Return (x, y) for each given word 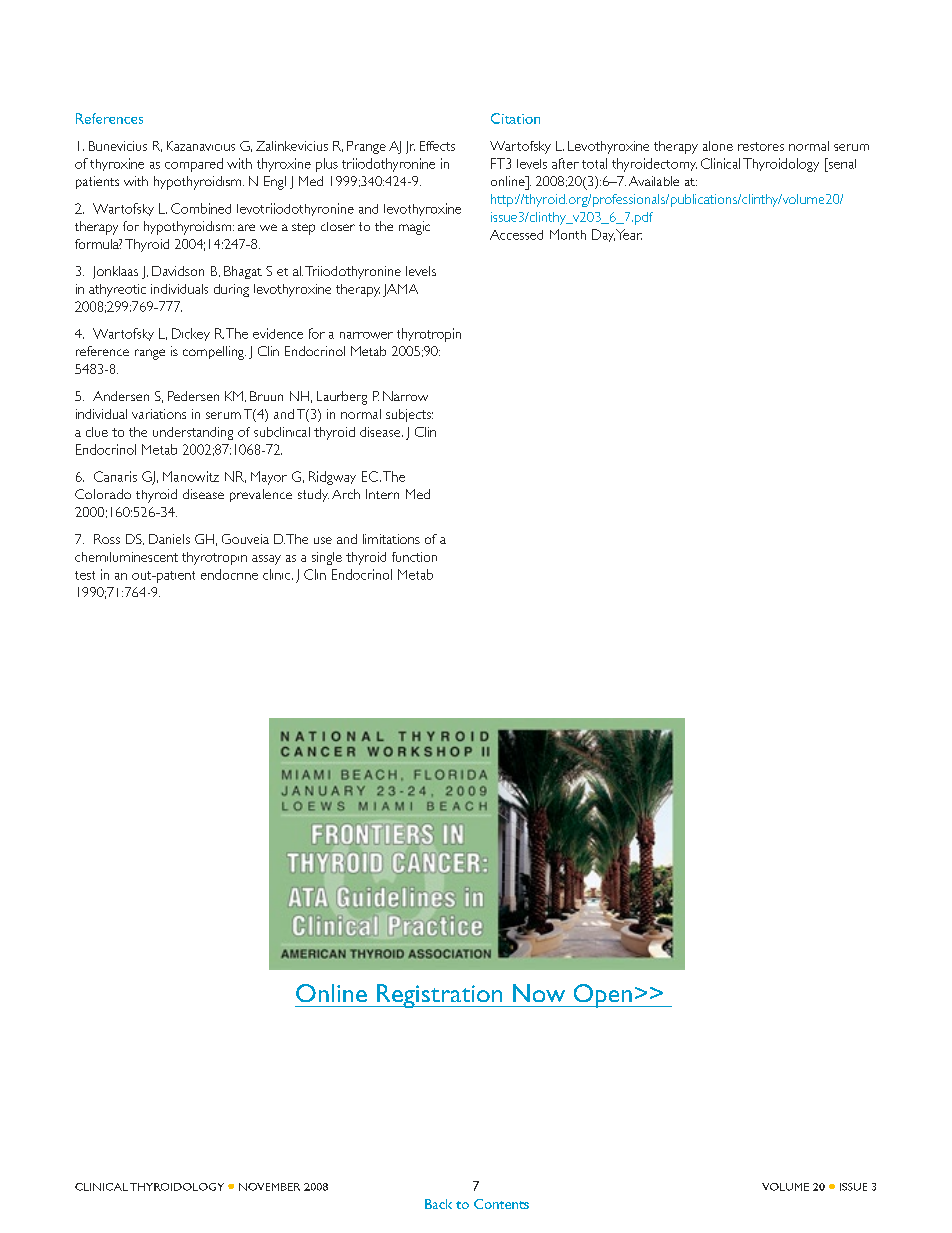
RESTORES (761, 146)
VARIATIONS (159, 414)
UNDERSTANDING (193, 433)
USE (323, 540)
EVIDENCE (278, 333)
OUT (143, 575)
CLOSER (338, 226)
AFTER (565, 163)
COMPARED (194, 165)
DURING (231, 290)
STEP (303, 229)
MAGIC (414, 228)
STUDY (313, 495)
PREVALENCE (261, 495)
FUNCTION (414, 557)
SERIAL (841, 163)
